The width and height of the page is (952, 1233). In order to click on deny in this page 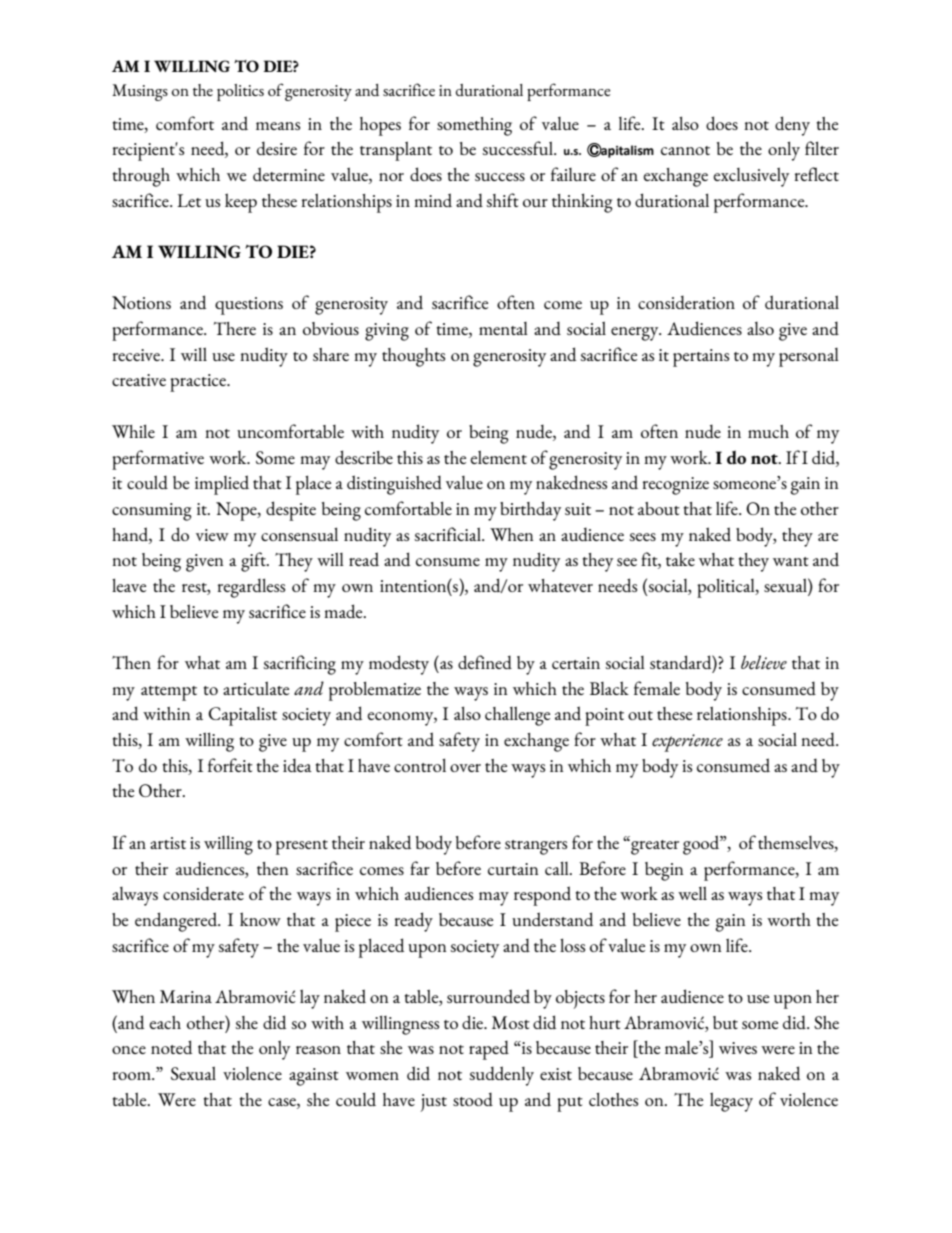, I will do `click(792, 126)`.
